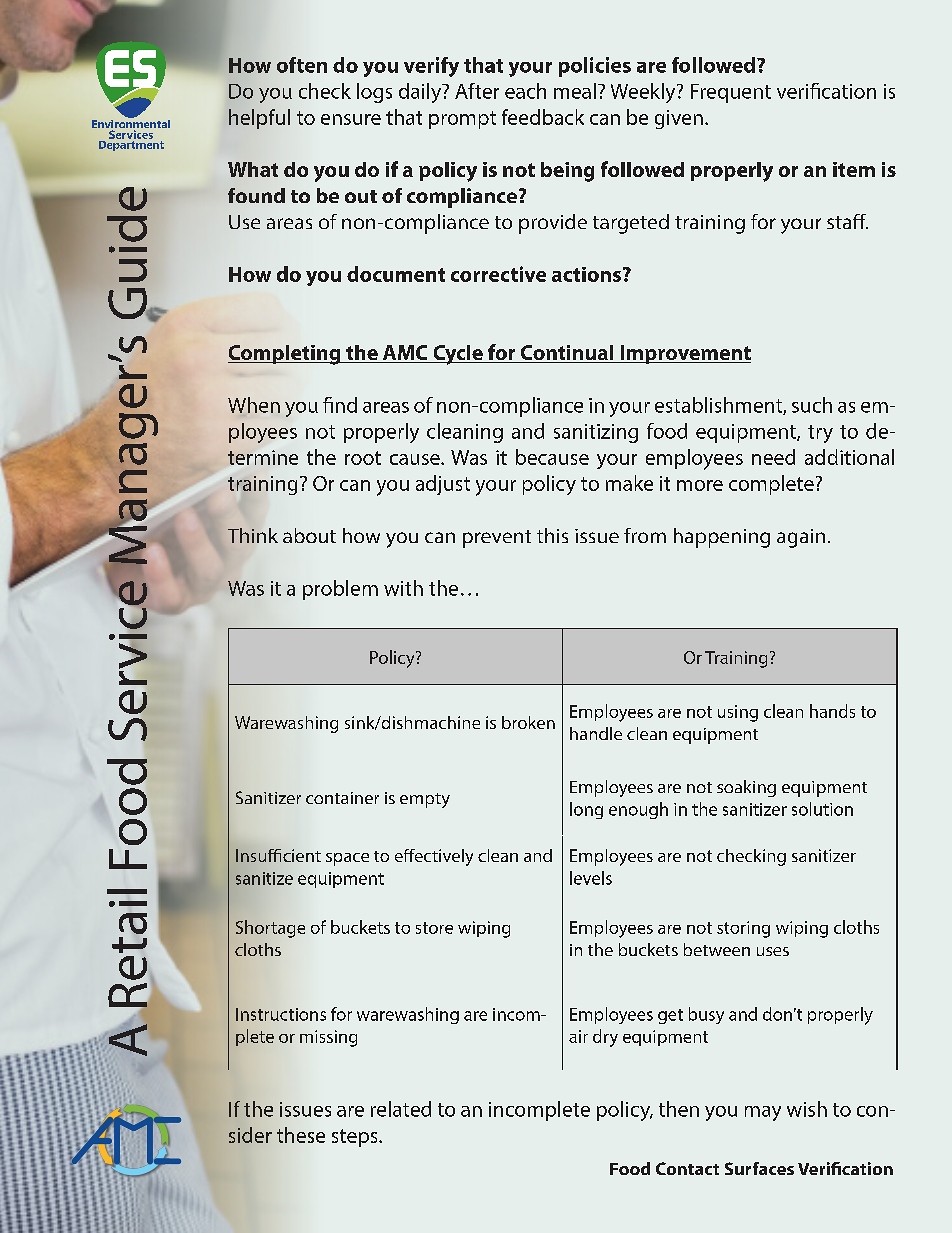 The height and width of the image is (1233, 952). I want to click on Frequent, so click(731, 93).
